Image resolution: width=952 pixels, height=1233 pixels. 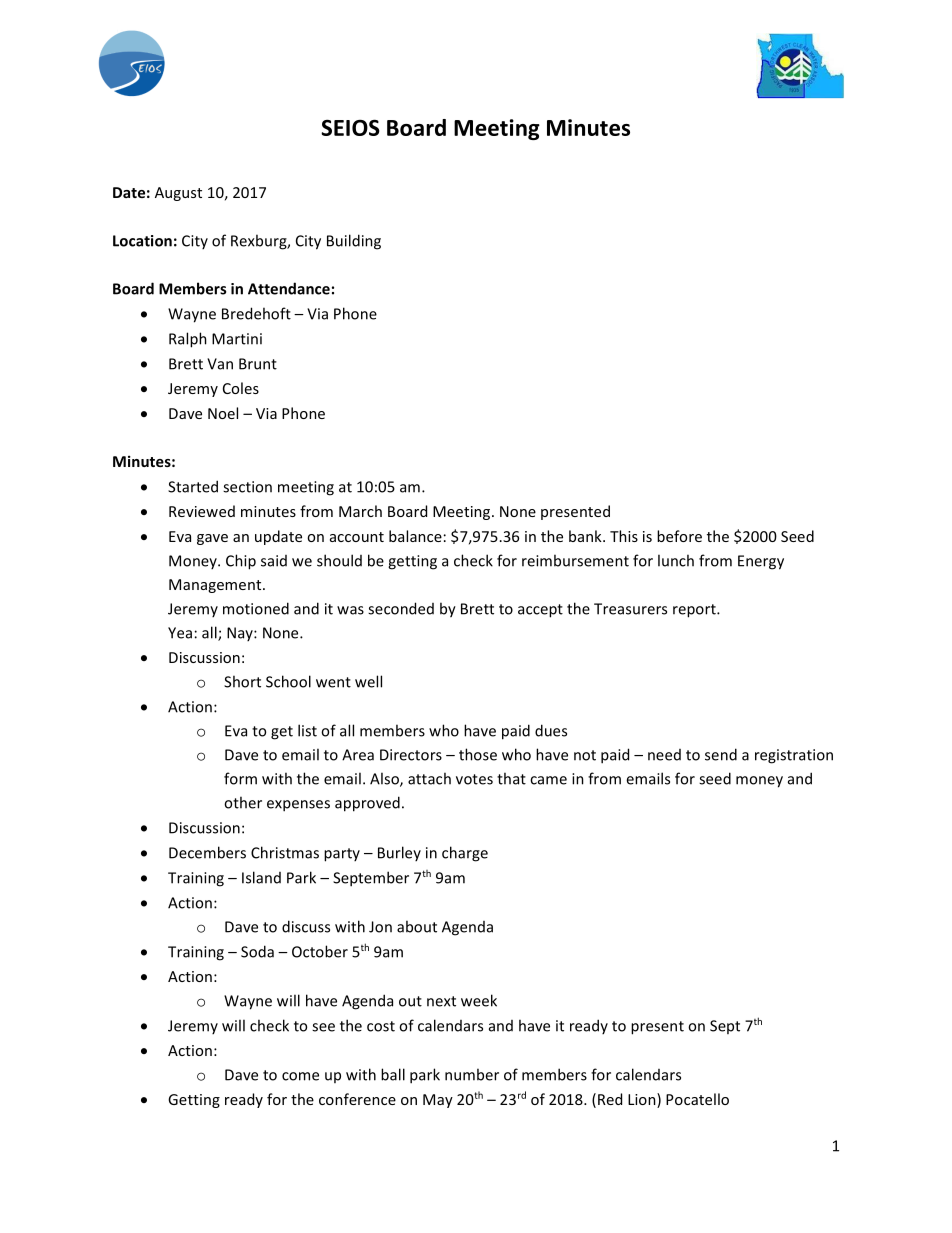 What do you see at coordinates (261, 877) in the screenshot?
I see `Island` at bounding box center [261, 877].
